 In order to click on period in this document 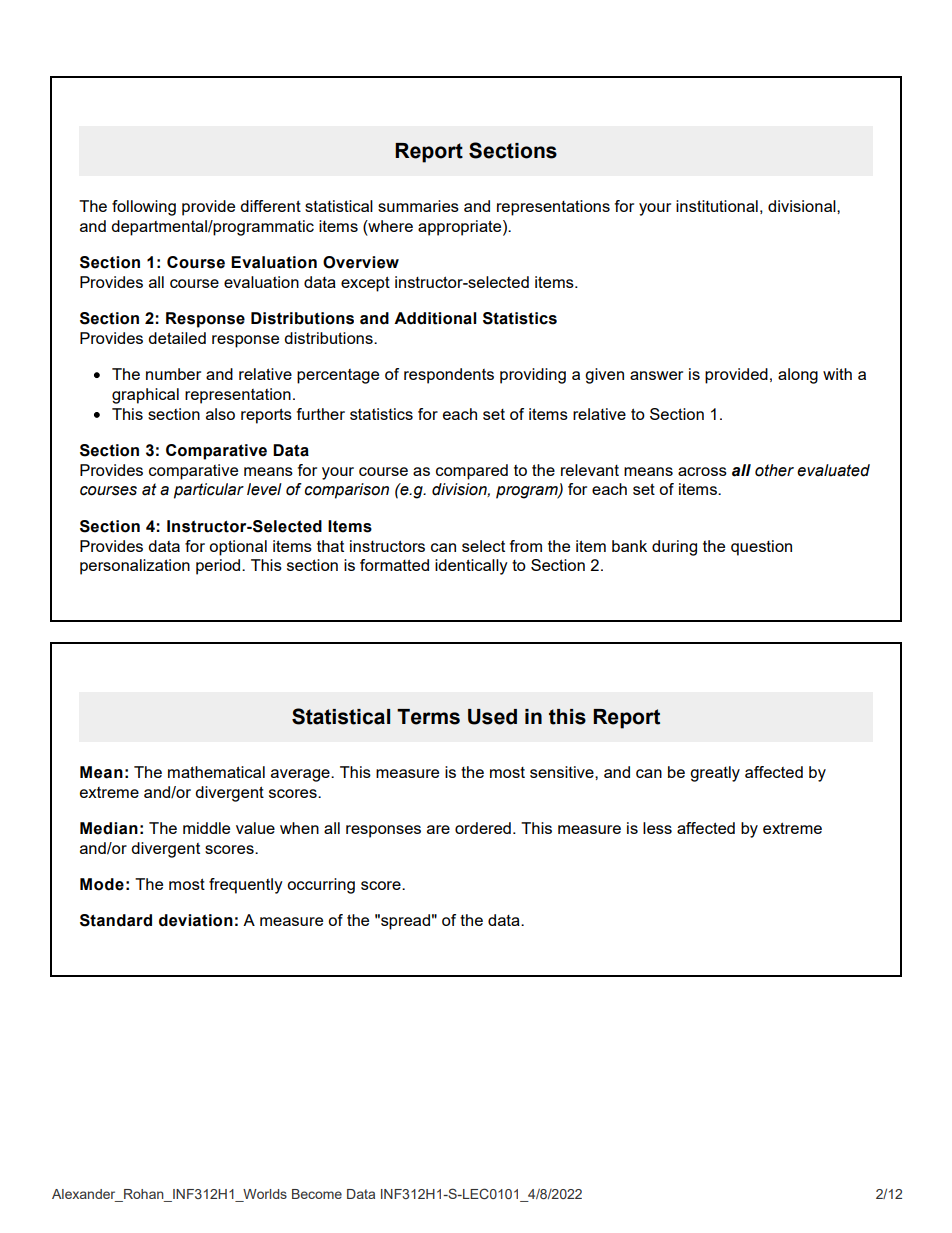, I will do `click(219, 567)`.
